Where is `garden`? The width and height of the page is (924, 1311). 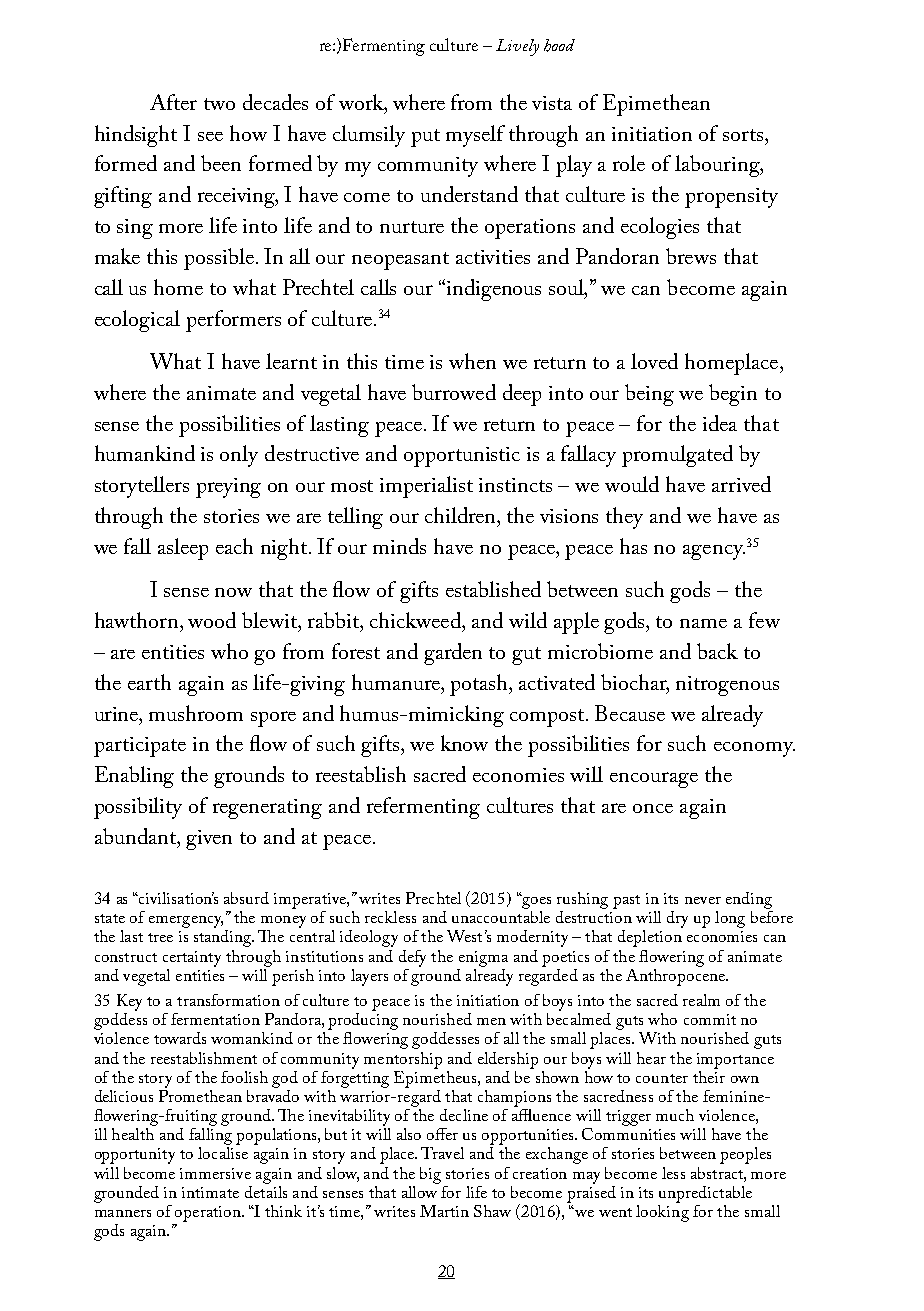 garden is located at coordinates (453, 654).
